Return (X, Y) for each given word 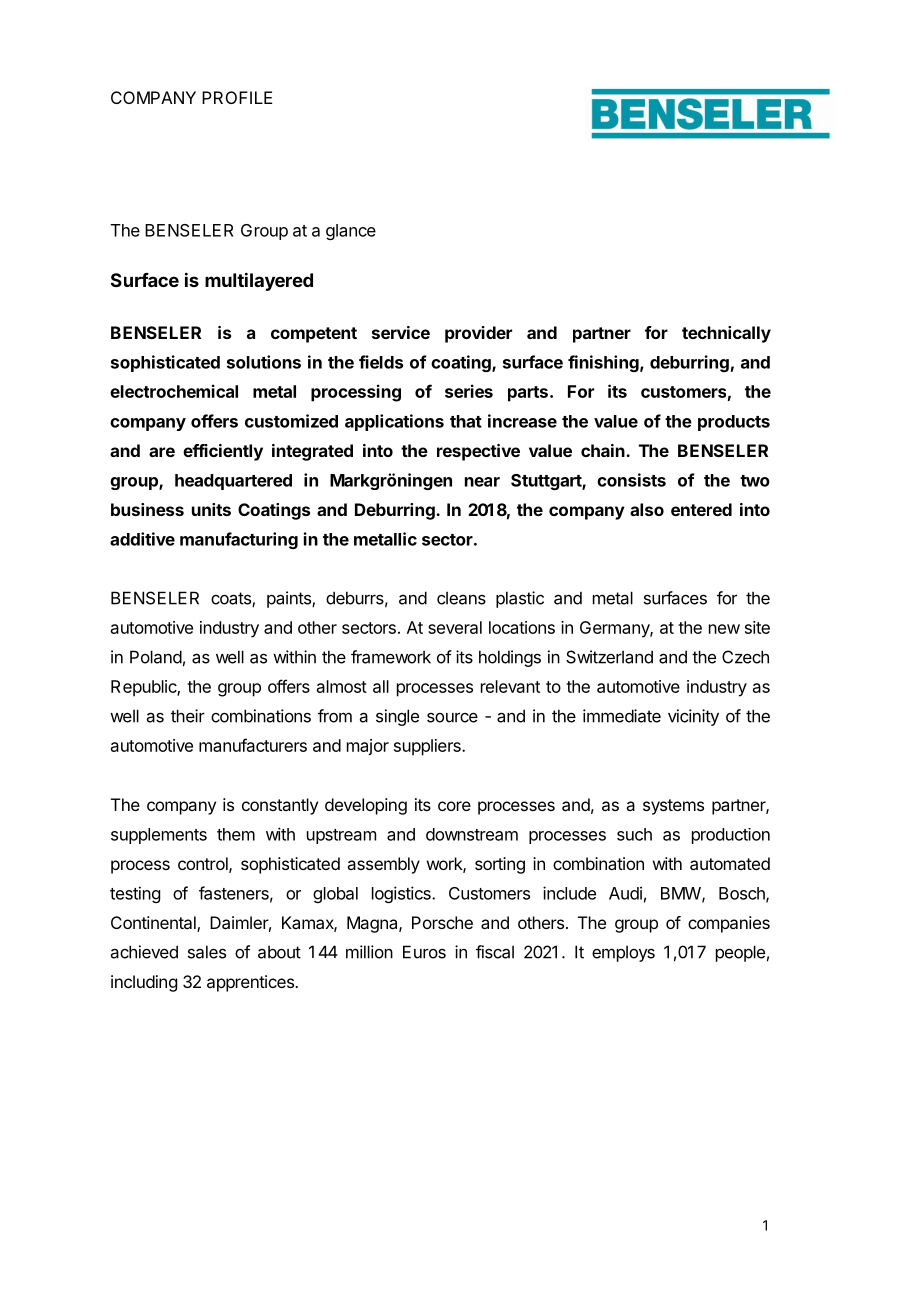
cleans (461, 598)
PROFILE (237, 97)
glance (351, 232)
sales (207, 952)
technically (726, 334)
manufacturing (239, 540)
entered (701, 509)
